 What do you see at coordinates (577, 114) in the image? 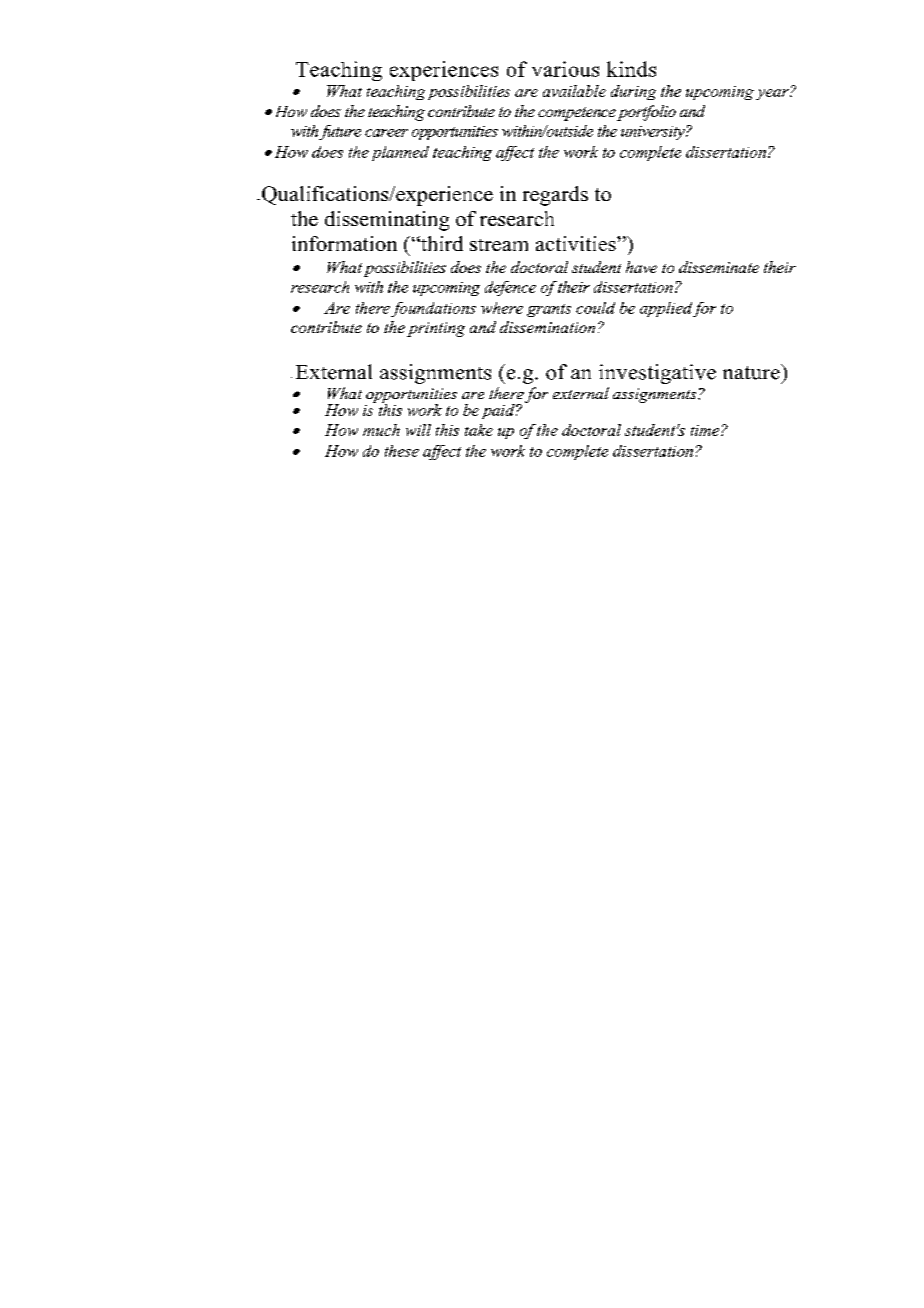
I see `competence` at bounding box center [577, 114].
